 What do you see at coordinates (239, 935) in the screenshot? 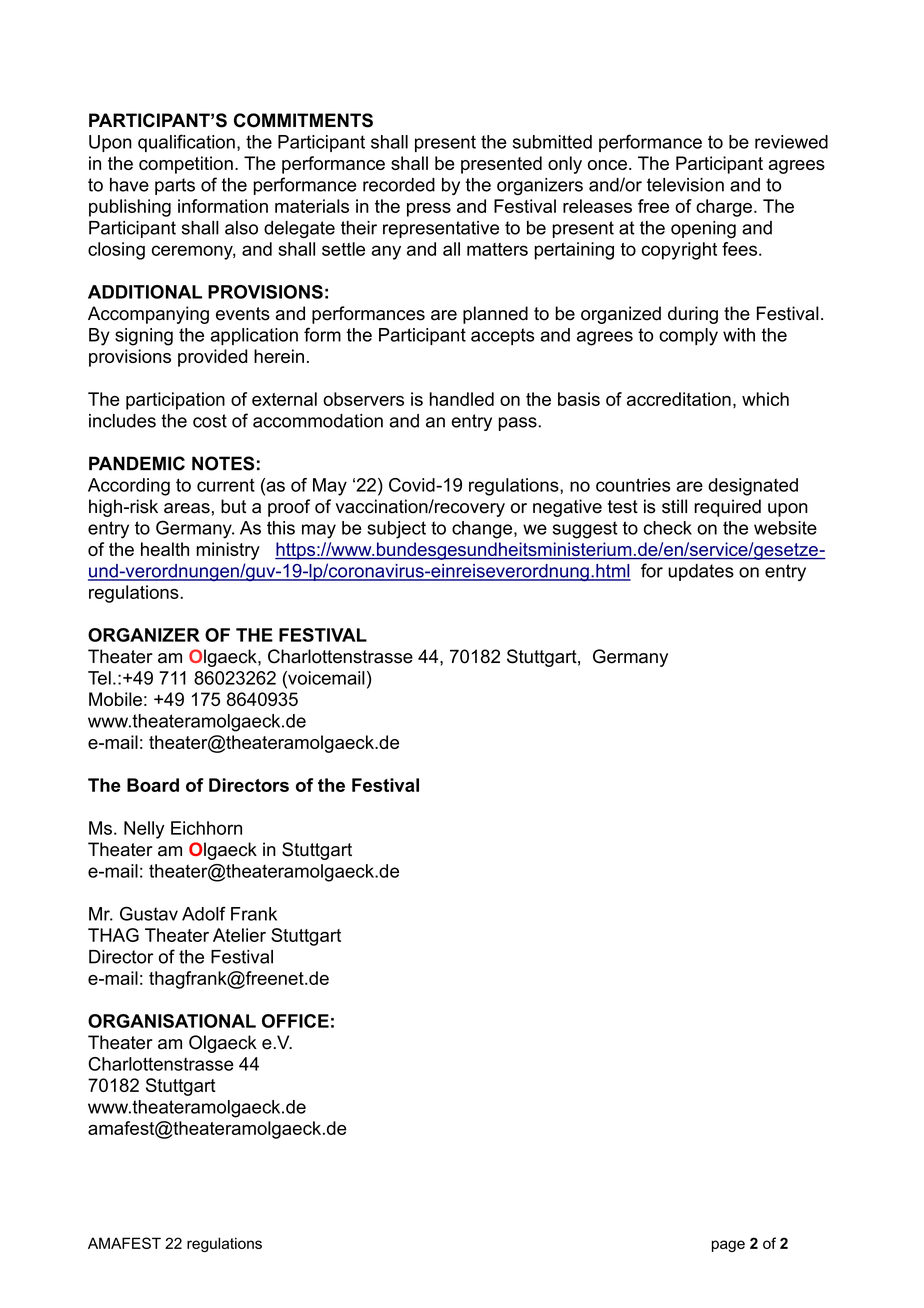
I see `Atelier` at bounding box center [239, 935].
